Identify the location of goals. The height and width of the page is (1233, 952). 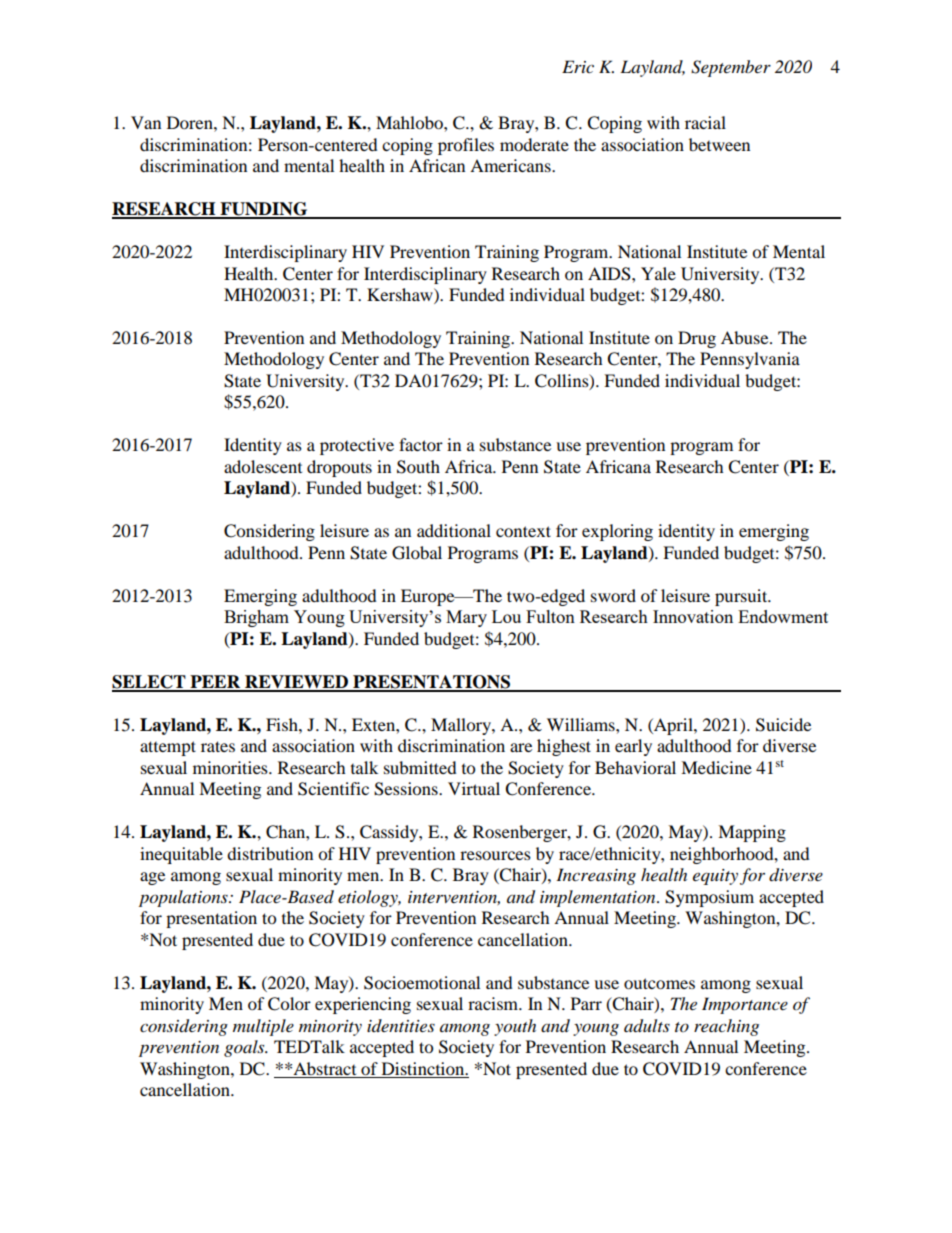
(245, 1048).
